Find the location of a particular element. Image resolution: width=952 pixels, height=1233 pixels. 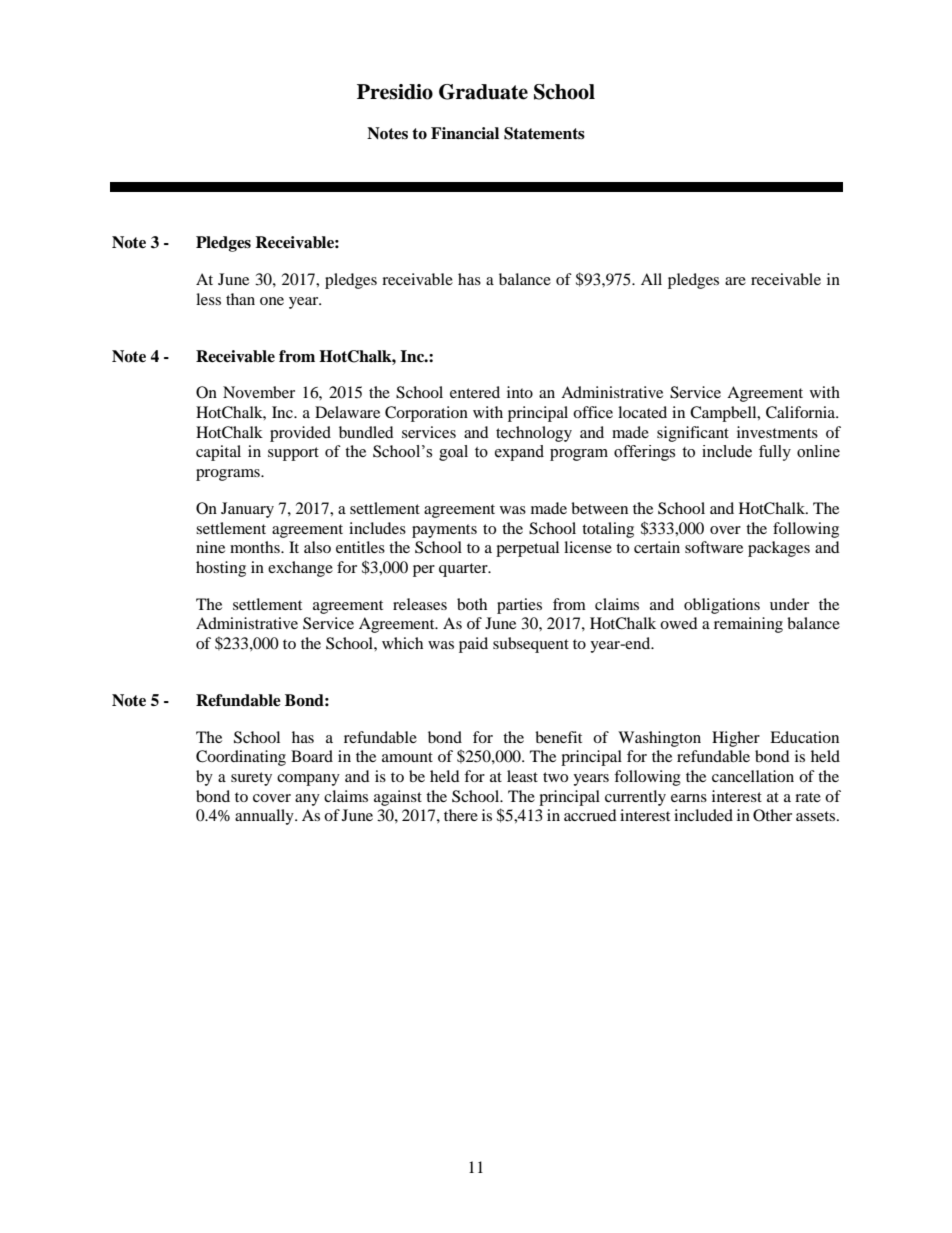

support is located at coordinates (293, 454).
